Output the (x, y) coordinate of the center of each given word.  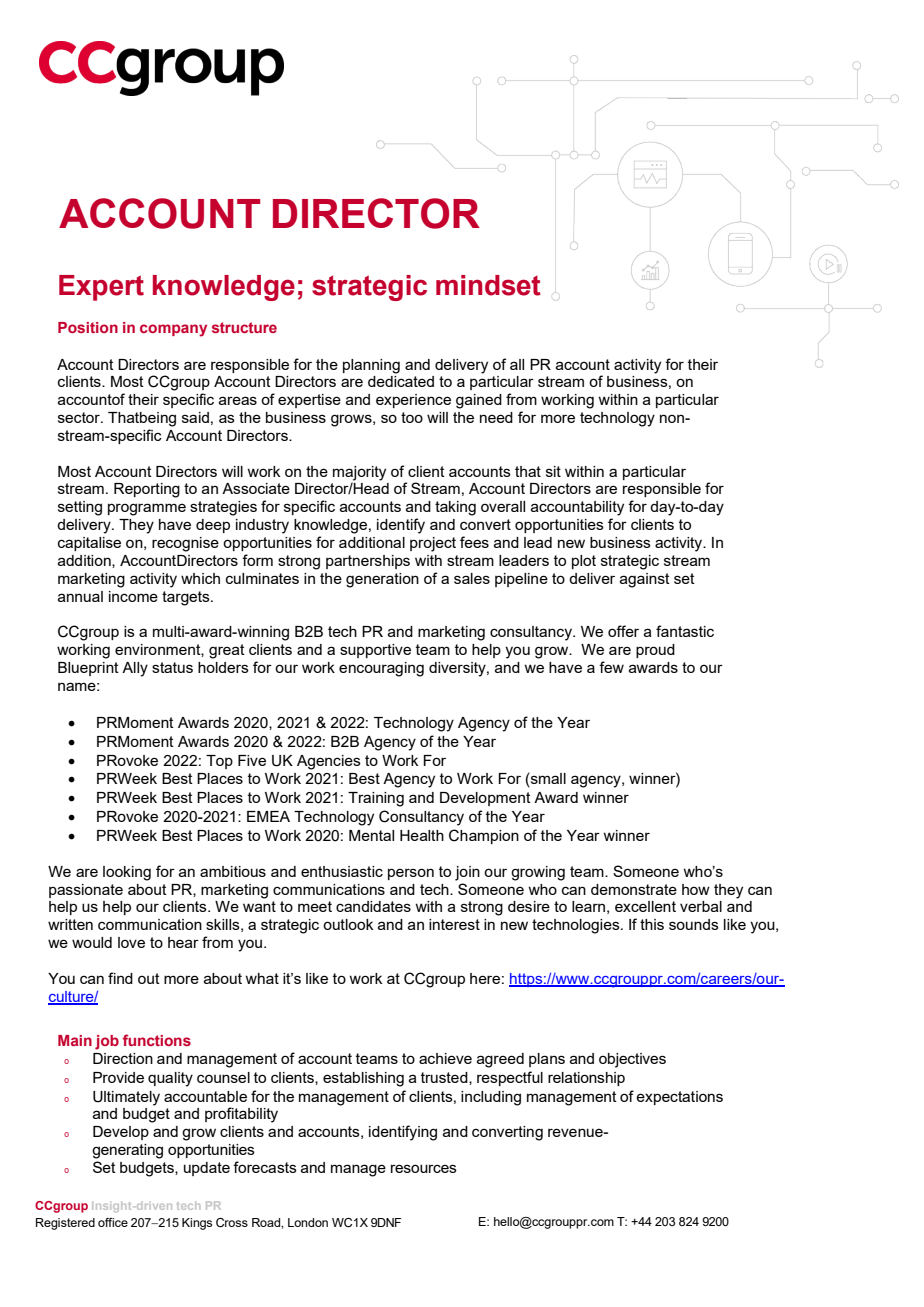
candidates (373, 906)
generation (382, 580)
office (113, 1222)
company (173, 330)
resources (424, 1168)
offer (623, 631)
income (133, 596)
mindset (488, 285)
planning (371, 366)
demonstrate (634, 889)
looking (127, 873)
